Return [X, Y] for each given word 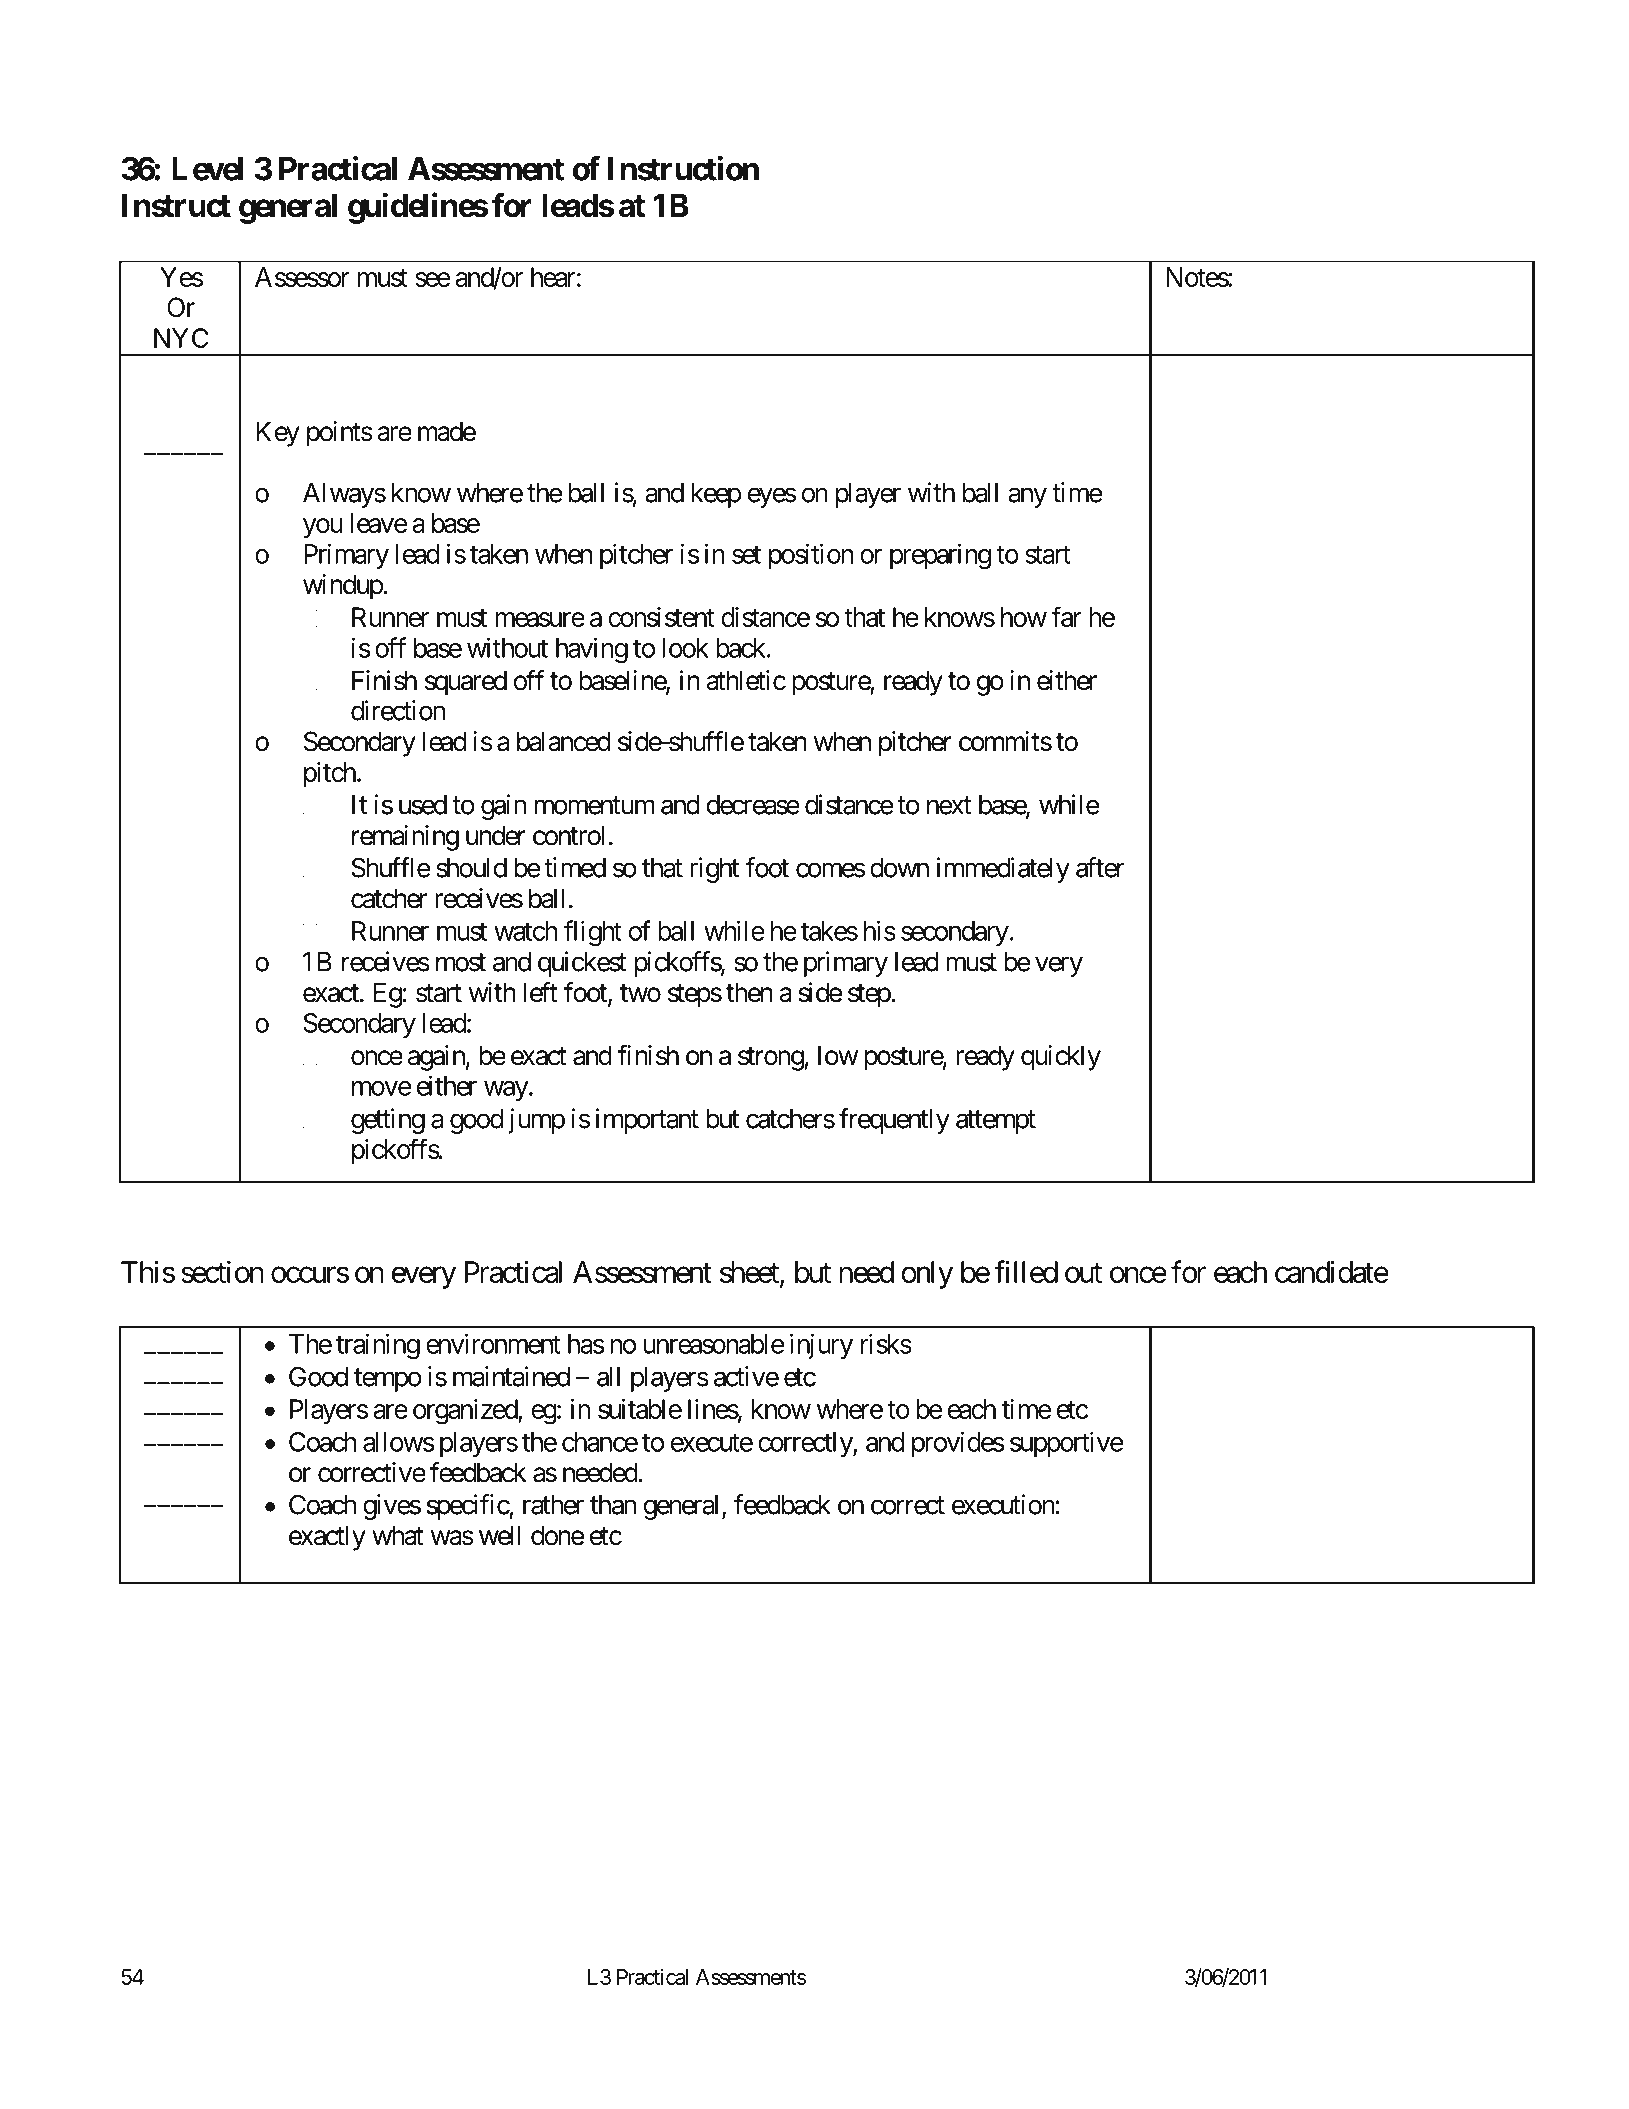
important [647, 1121]
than [613, 1505]
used [423, 805]
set [746, 555]
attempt [996, 1122]
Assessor [302, 277]
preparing [940, 556]
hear [553, 277]
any [1027, 498]
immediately [1003, 870]
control [568, 835]
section [222, 1271]
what [398, 1535]
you [323, 528]
